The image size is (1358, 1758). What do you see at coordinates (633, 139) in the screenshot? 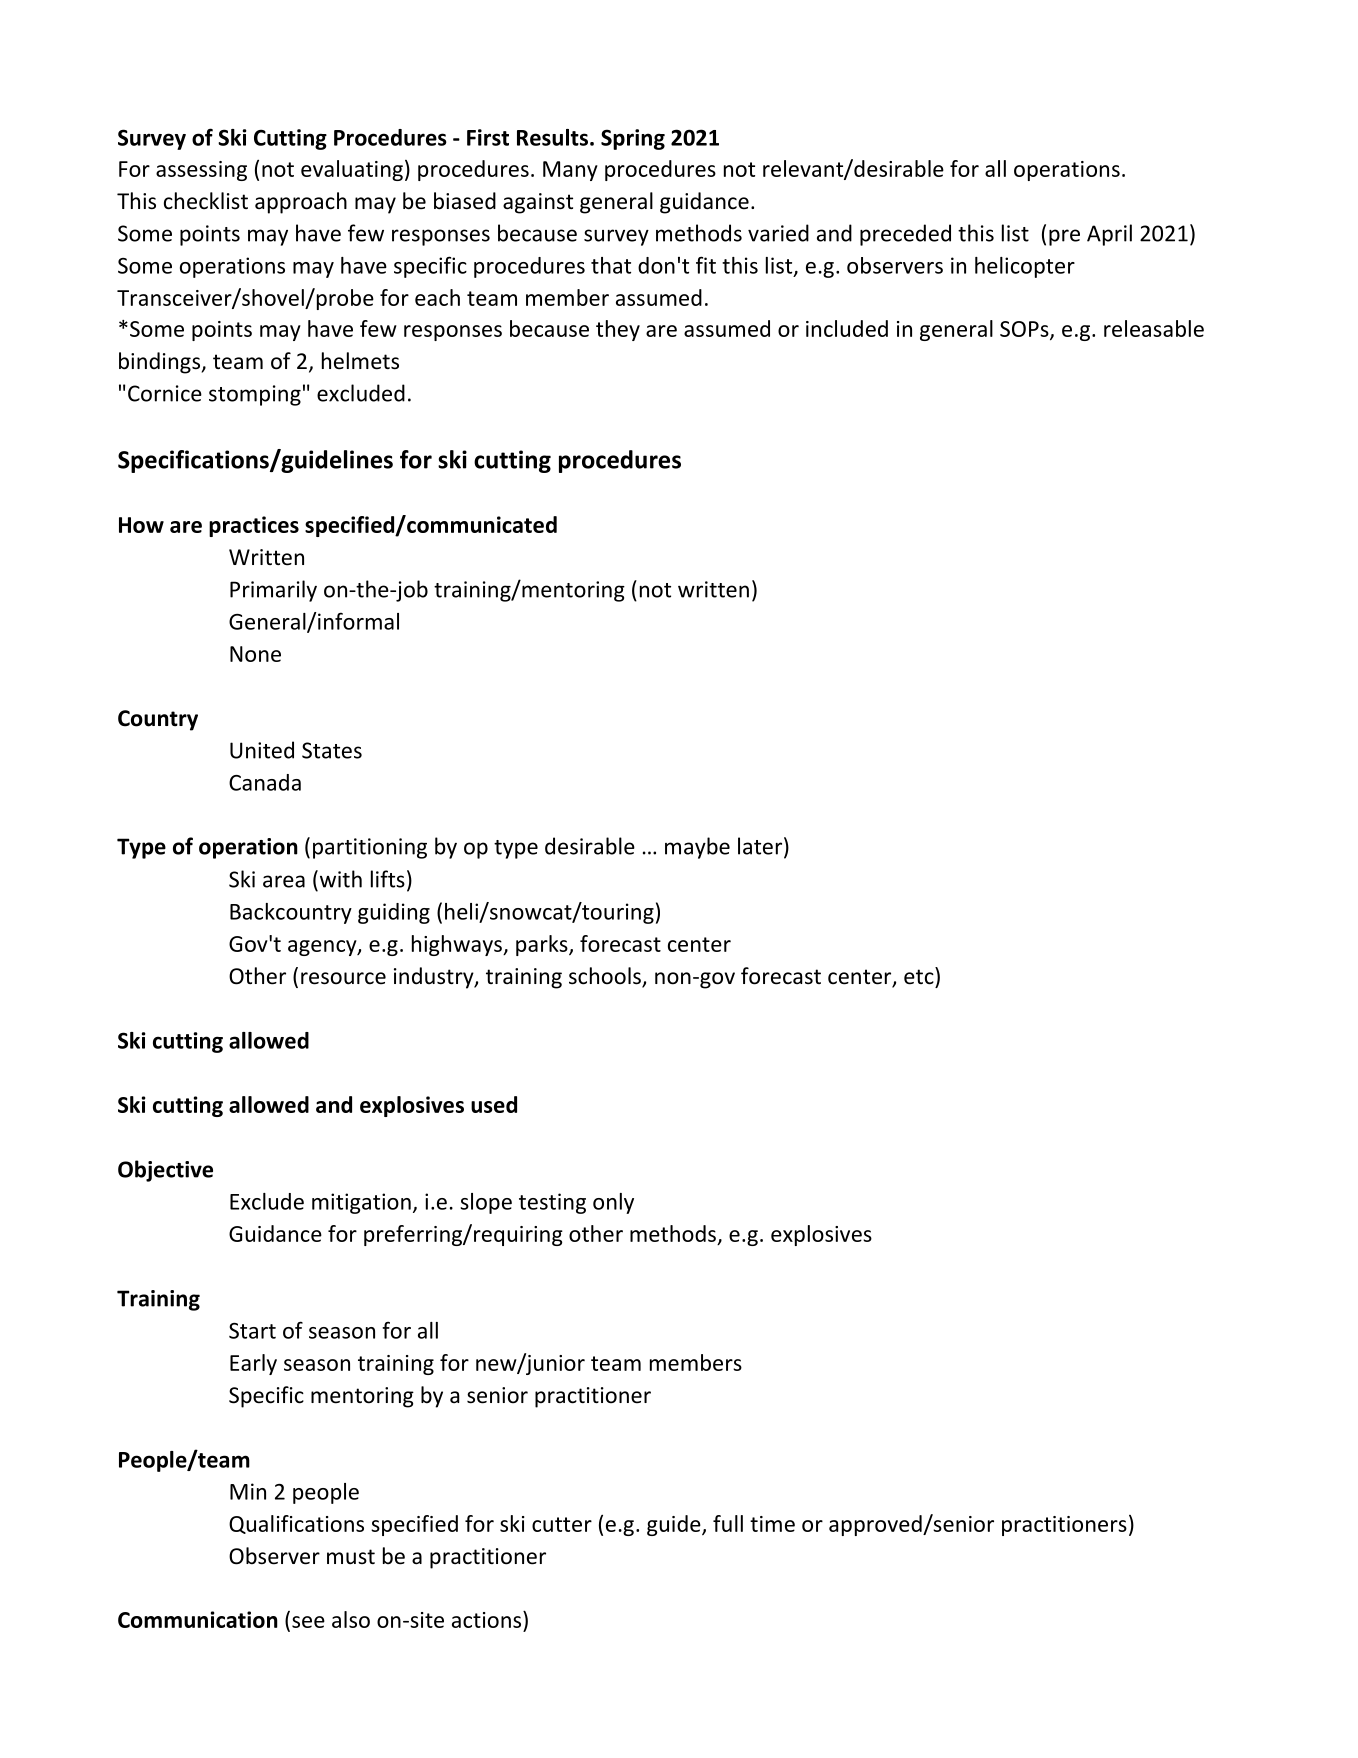
I see `Spring` at bounding box center [633, 139].
